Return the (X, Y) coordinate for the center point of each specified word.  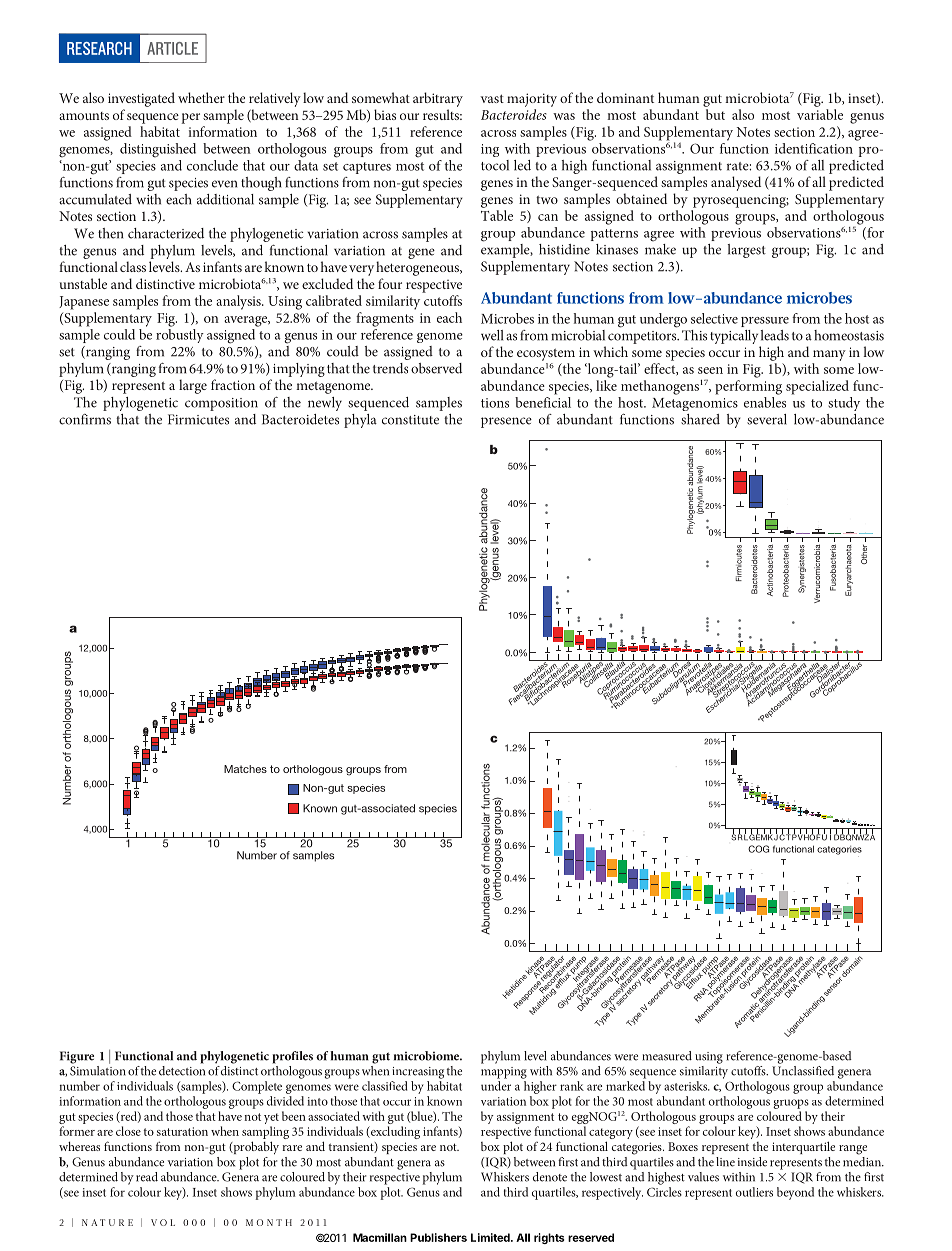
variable (820, 114)
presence (506, 422)
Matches (245, 769)
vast (492, 98)
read (147, 1177)
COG (758, 849)
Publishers (438, 1237)
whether (201, 97)
